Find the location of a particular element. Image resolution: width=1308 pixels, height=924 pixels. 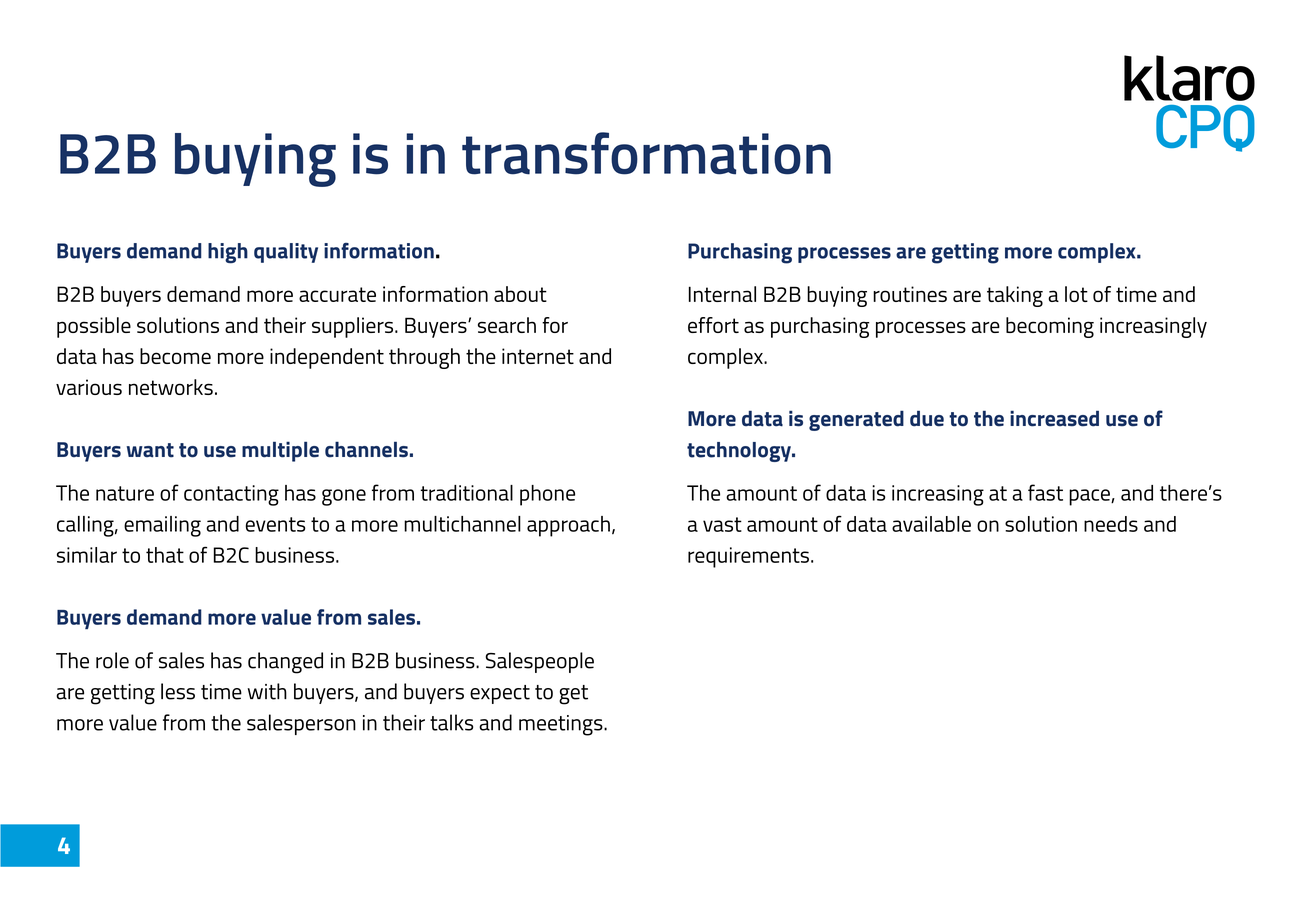

that is located at coordinates (165, 555).
